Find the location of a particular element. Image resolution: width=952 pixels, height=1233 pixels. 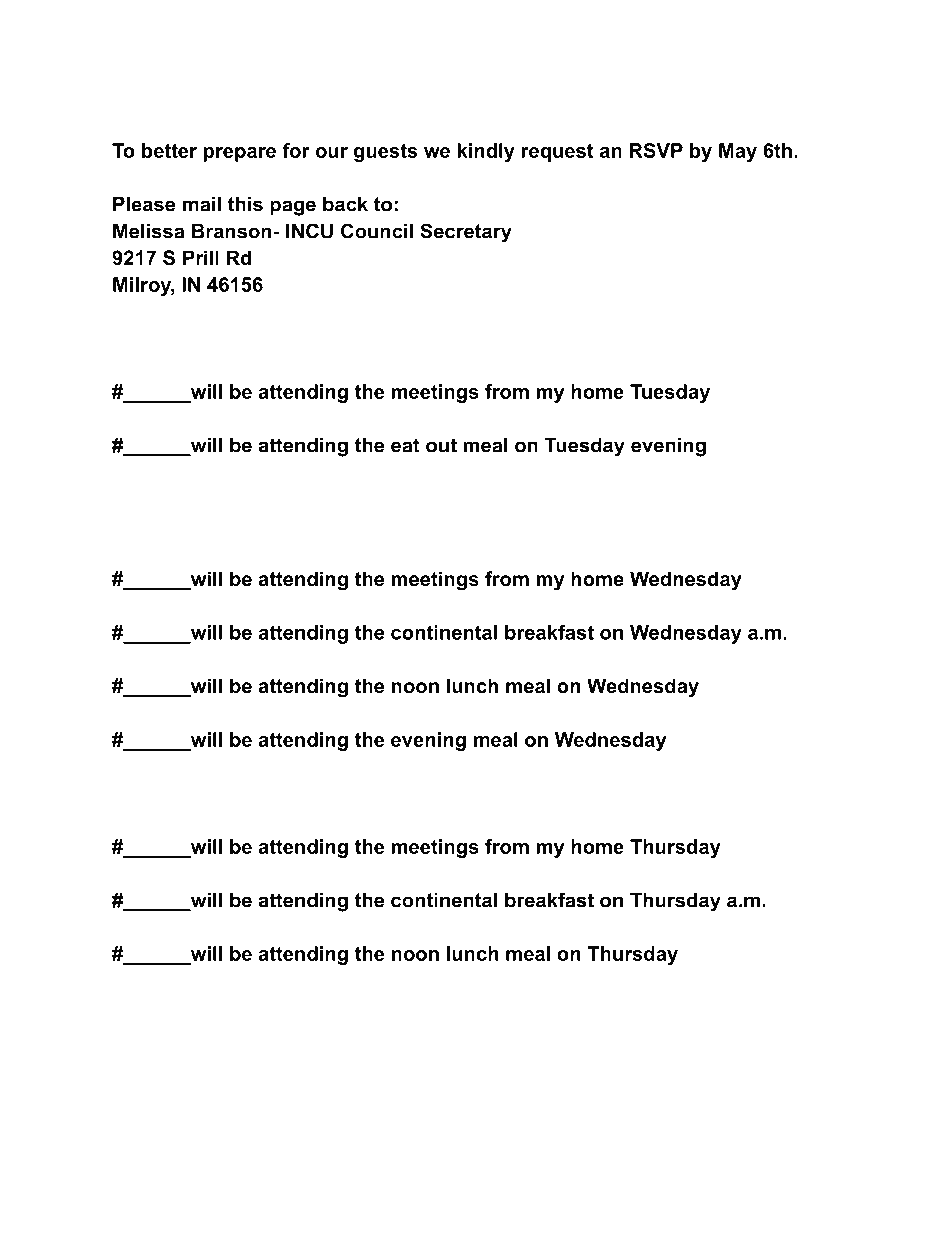

RSVP is located at coordinates (656, 150).
